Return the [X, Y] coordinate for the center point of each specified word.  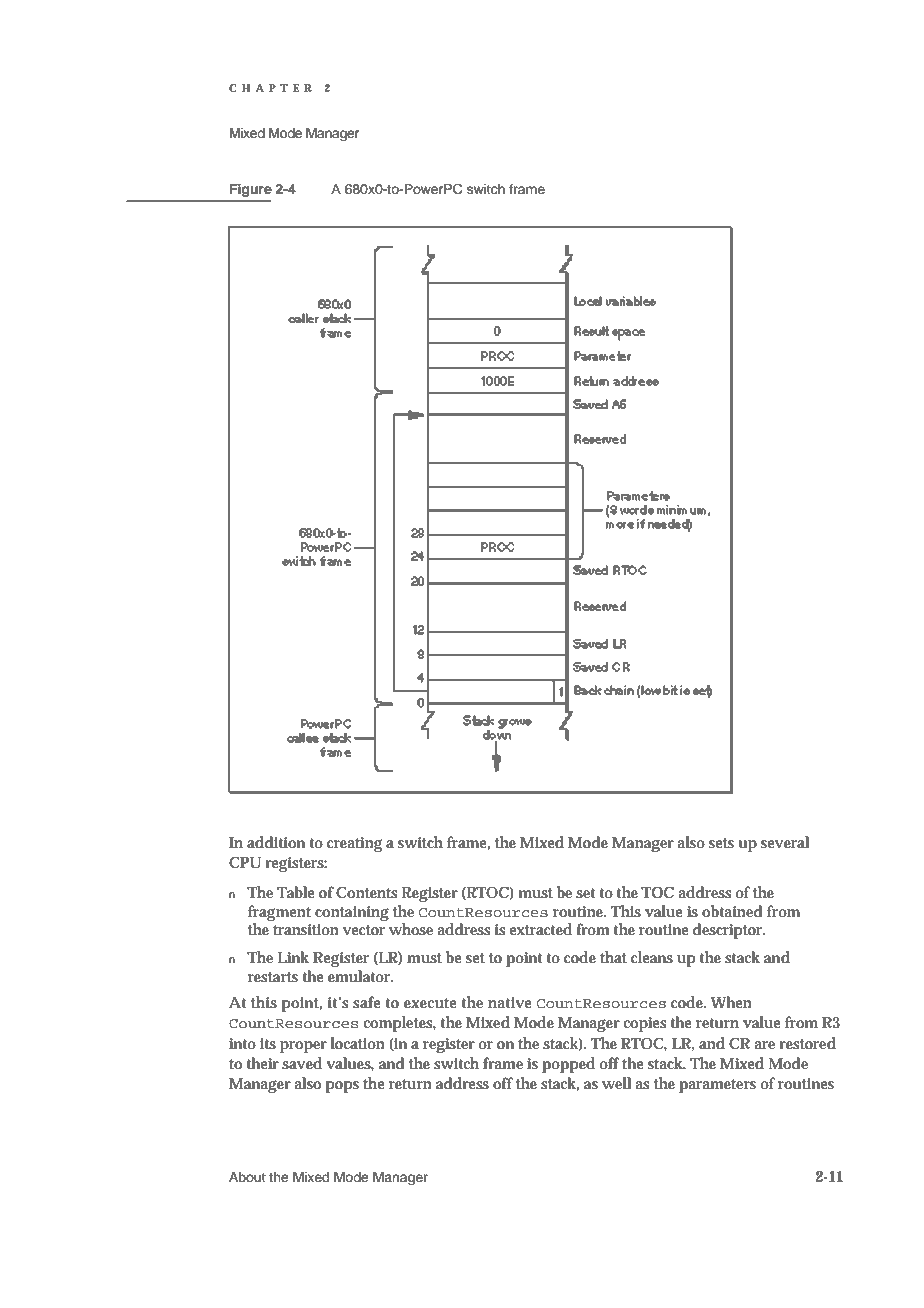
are [764, 1045]
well [616, 1083]
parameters [717, 1086]
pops [342, 1087]
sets [721, 843]
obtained [732, 911]
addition [276, 842]
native [509, 1002]
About [247, 1177]
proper [303, 1047]
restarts [273, 977]
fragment [279, 913]
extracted [540, 929]
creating [354, 844]
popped [568, 1065]
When [731, 1002]
